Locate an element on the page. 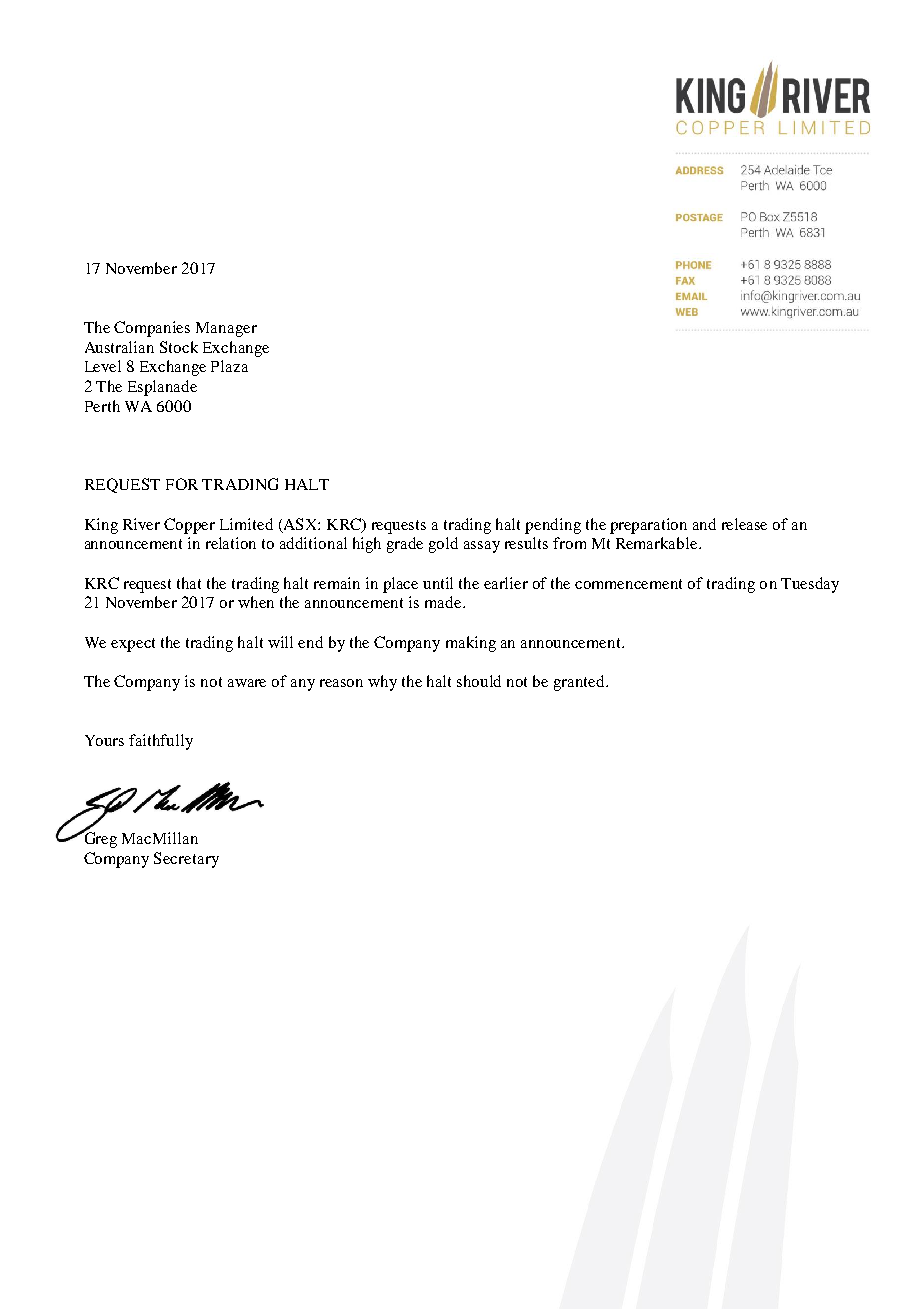  pending is located at coordinates (553, 526).
